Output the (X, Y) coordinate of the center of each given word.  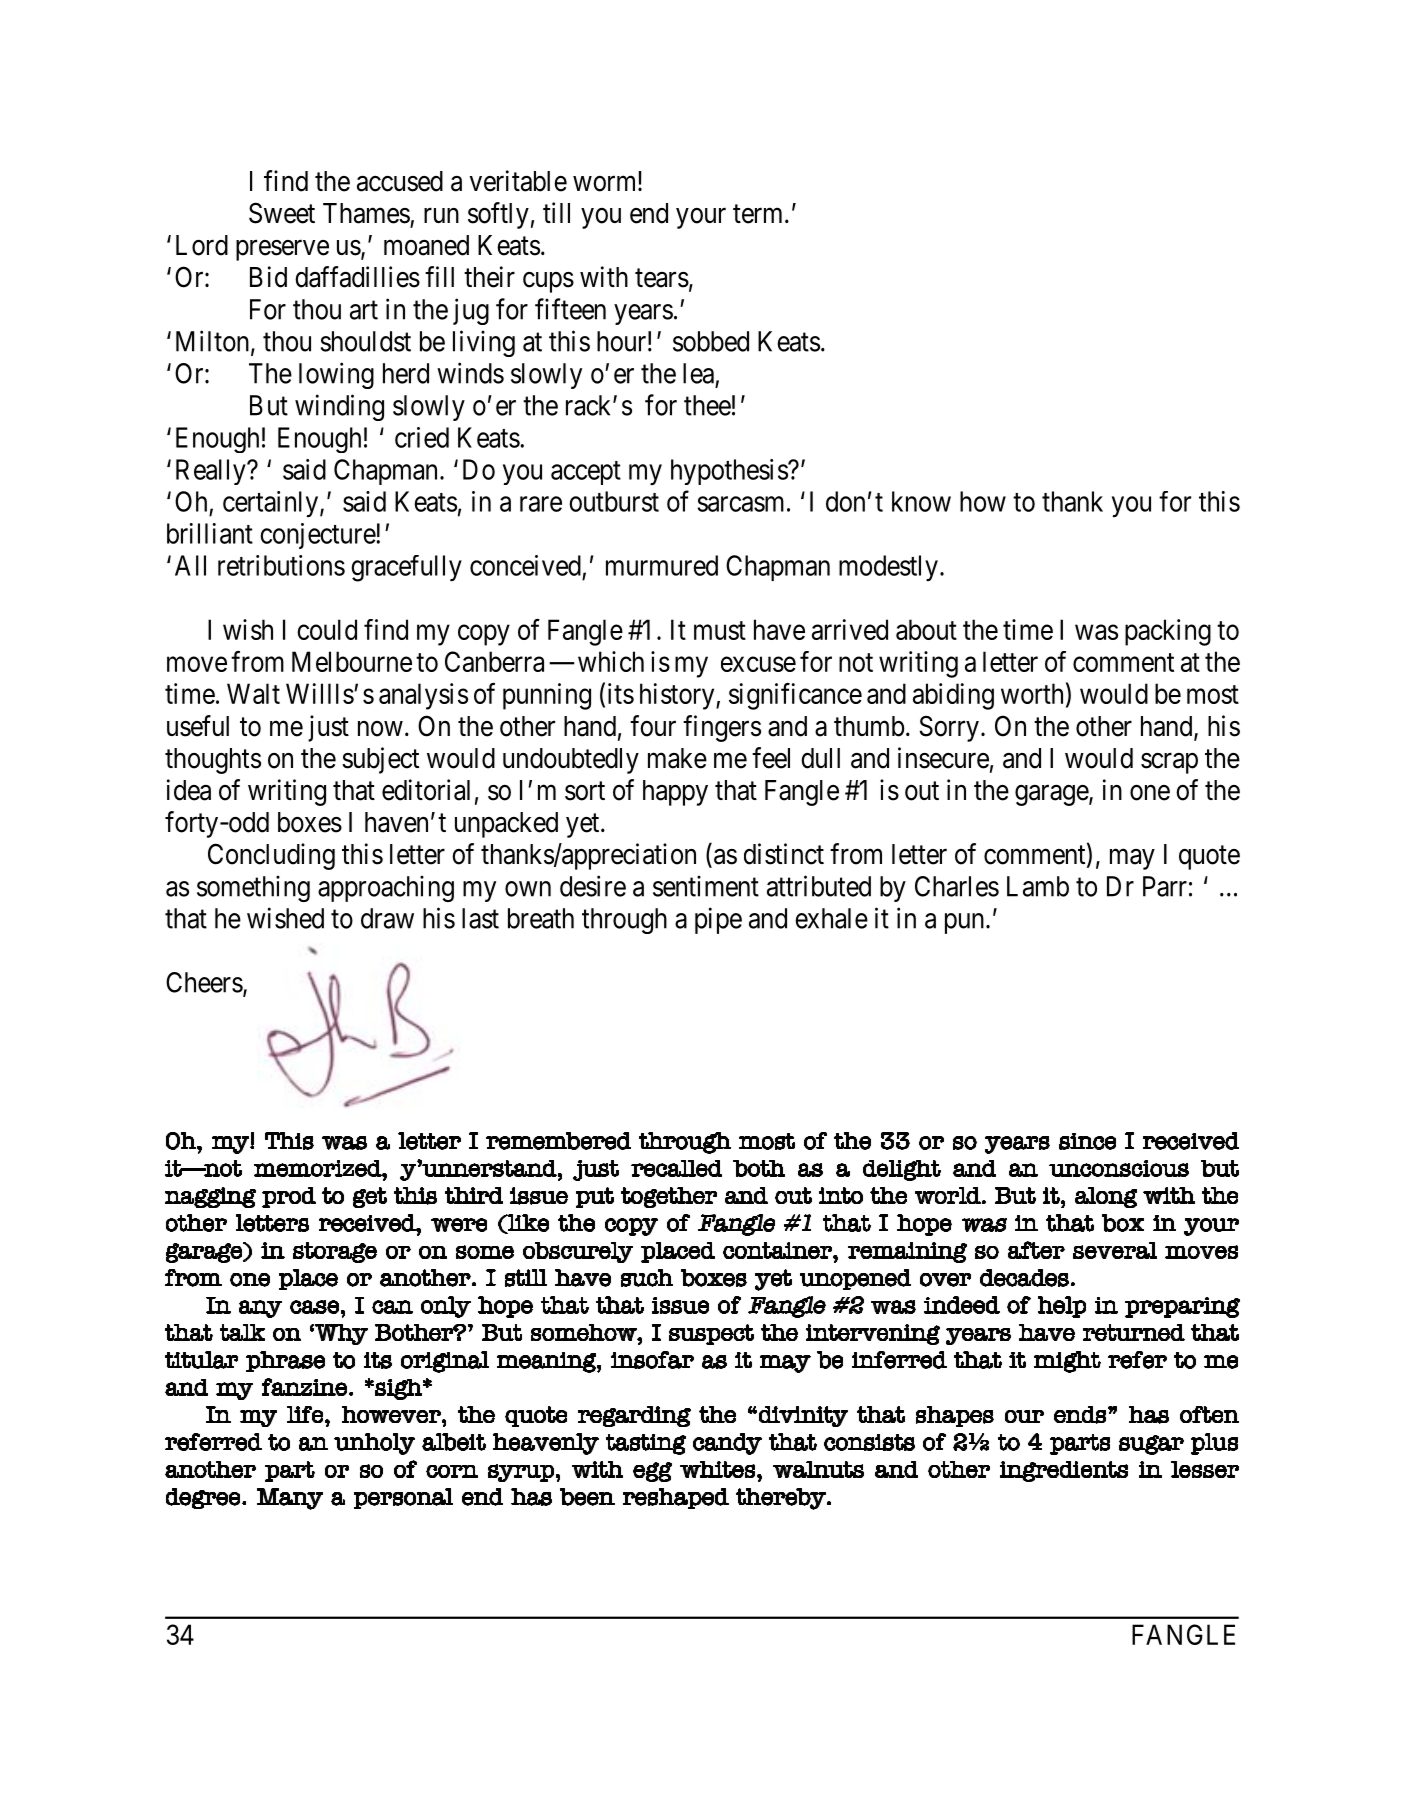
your (701, 218)
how (983, 501)
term (759, 214)
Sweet (282, 213)
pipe (718, 920)
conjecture (318, 536)
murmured (662, 565)
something (253, 888)
